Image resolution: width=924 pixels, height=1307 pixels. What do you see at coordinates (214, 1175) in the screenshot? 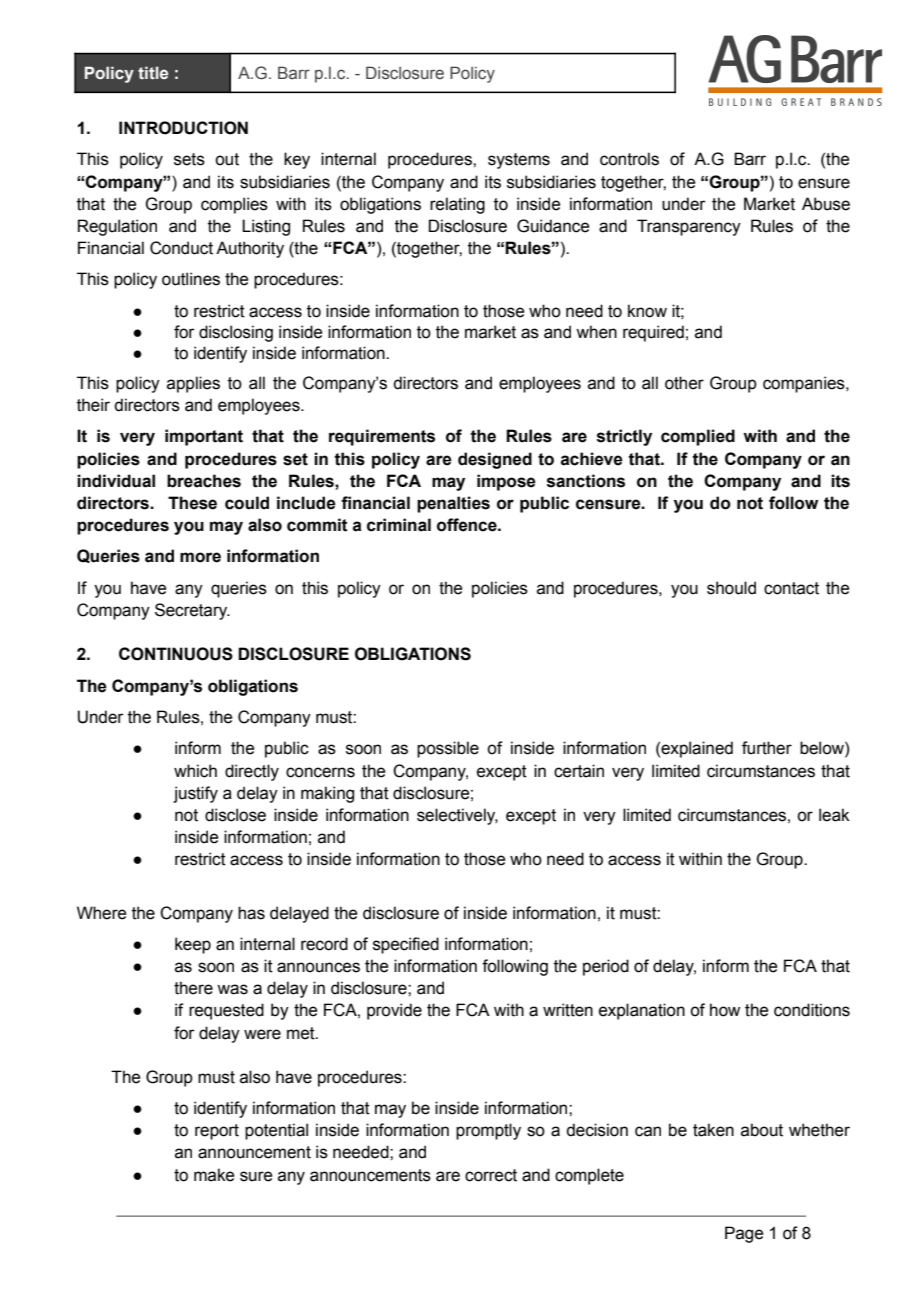
I see `make` at bounding box center [214, 1175].
